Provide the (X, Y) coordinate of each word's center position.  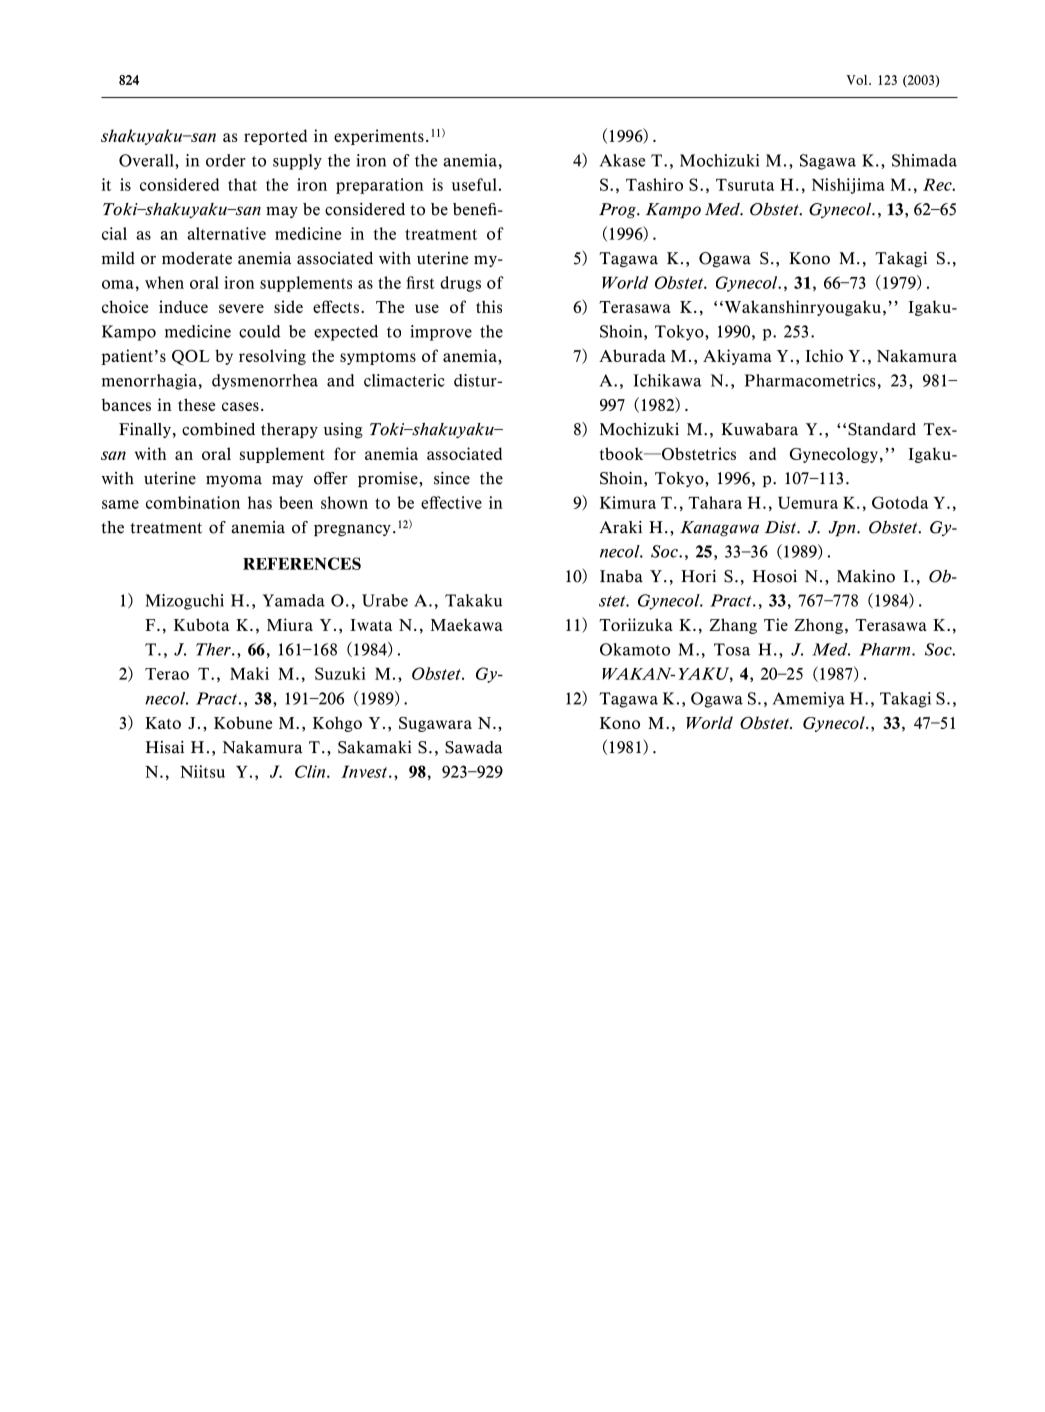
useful (474, 184)
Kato (163, 723)
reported (275, 137)
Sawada (473, 747)
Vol (858, 80)
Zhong (818, 626)
